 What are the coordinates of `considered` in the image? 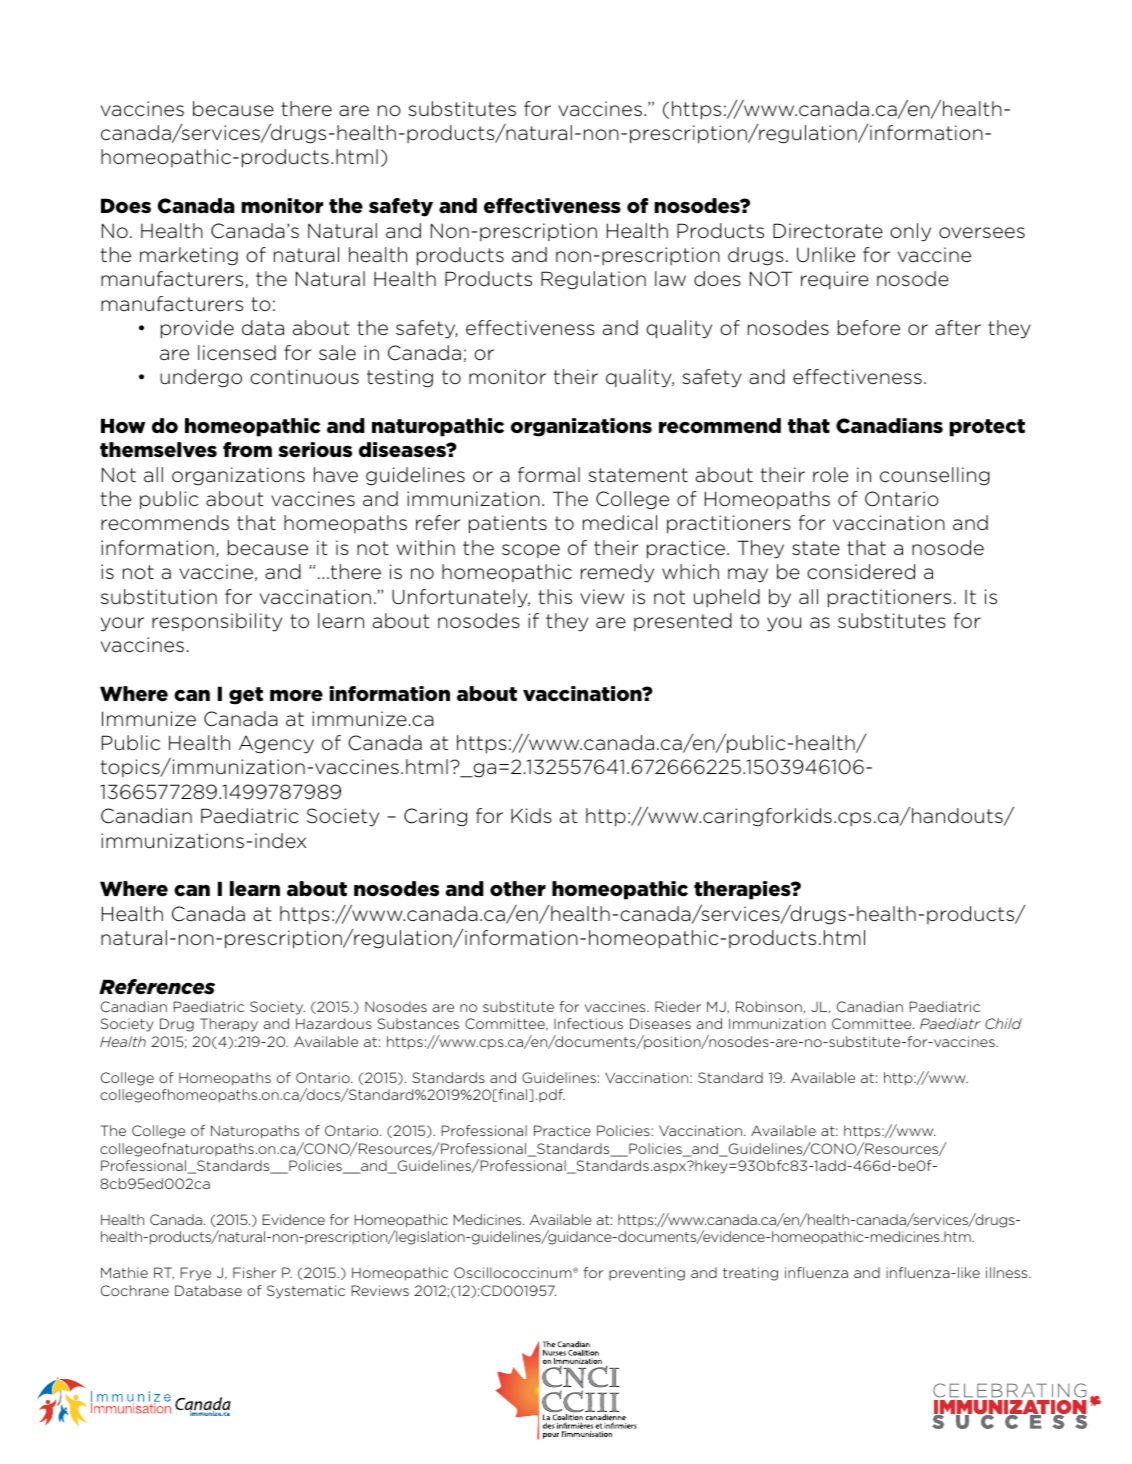 It's located at (861, 572).
